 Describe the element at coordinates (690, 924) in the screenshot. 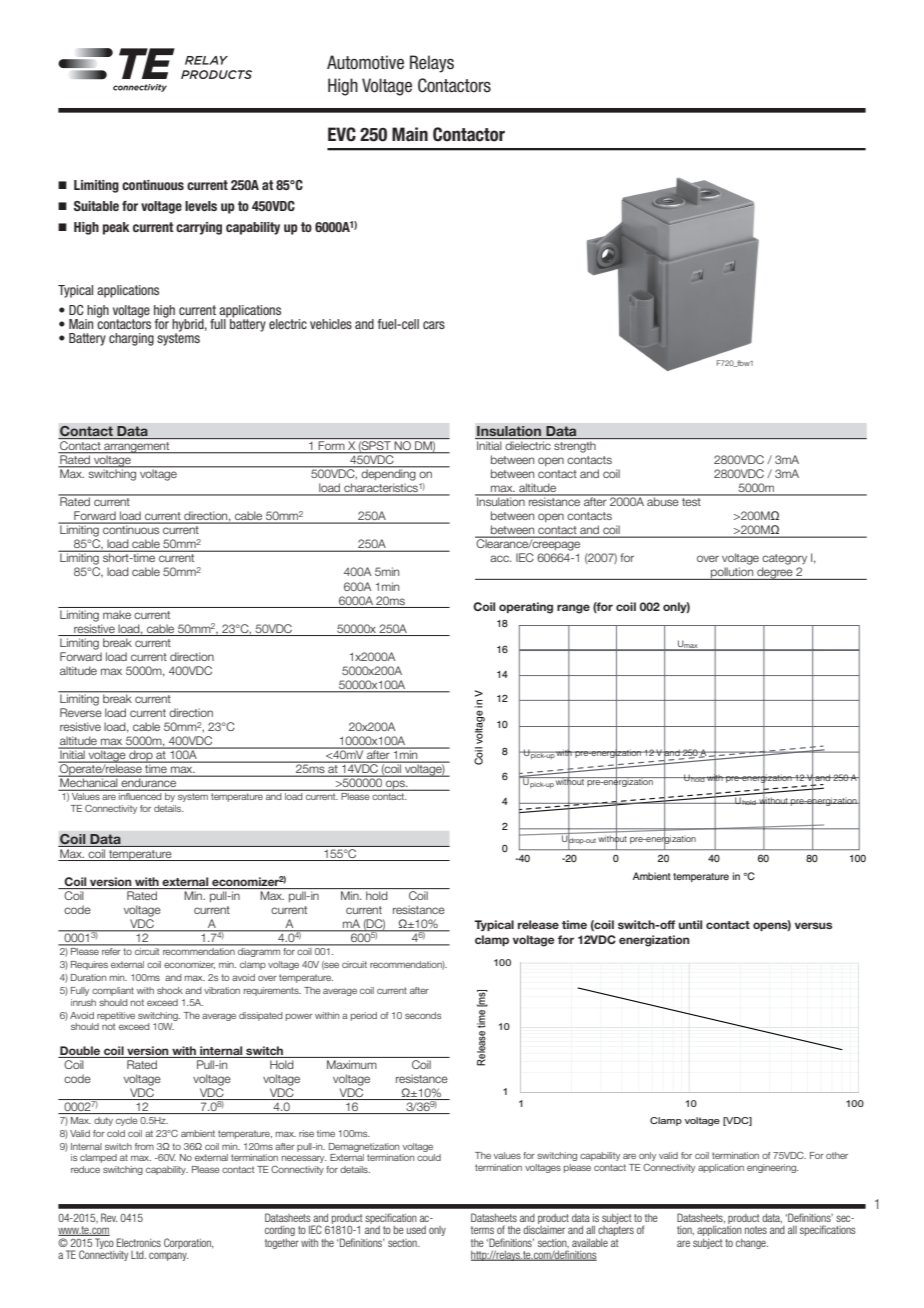

I see `until` at that location.
